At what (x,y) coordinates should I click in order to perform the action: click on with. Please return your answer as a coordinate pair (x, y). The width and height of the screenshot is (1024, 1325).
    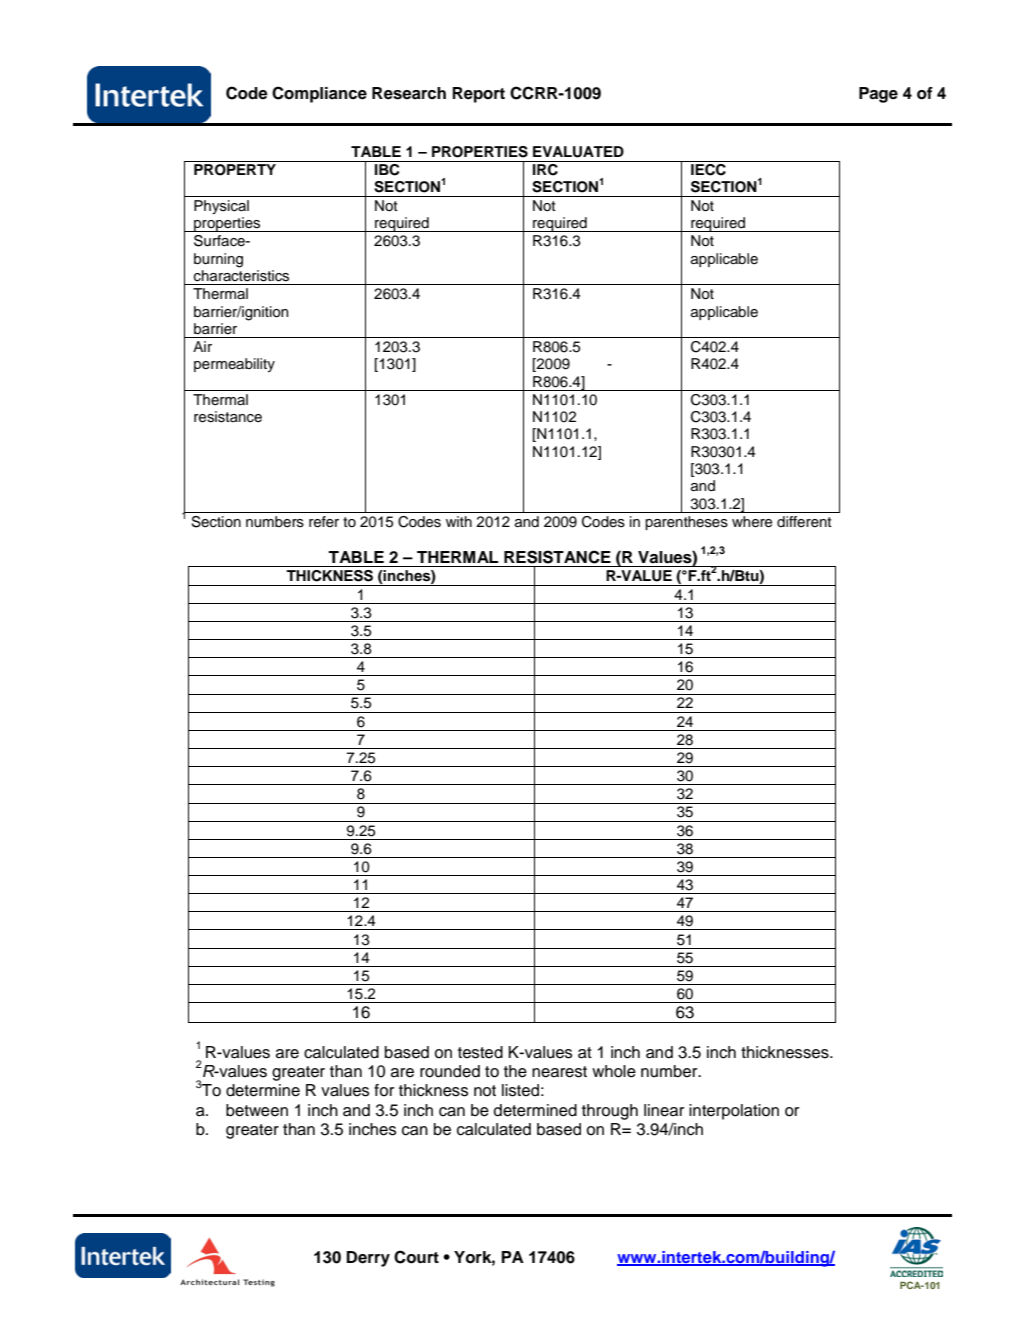
    Looking at the image, I should click on (459, 521).
